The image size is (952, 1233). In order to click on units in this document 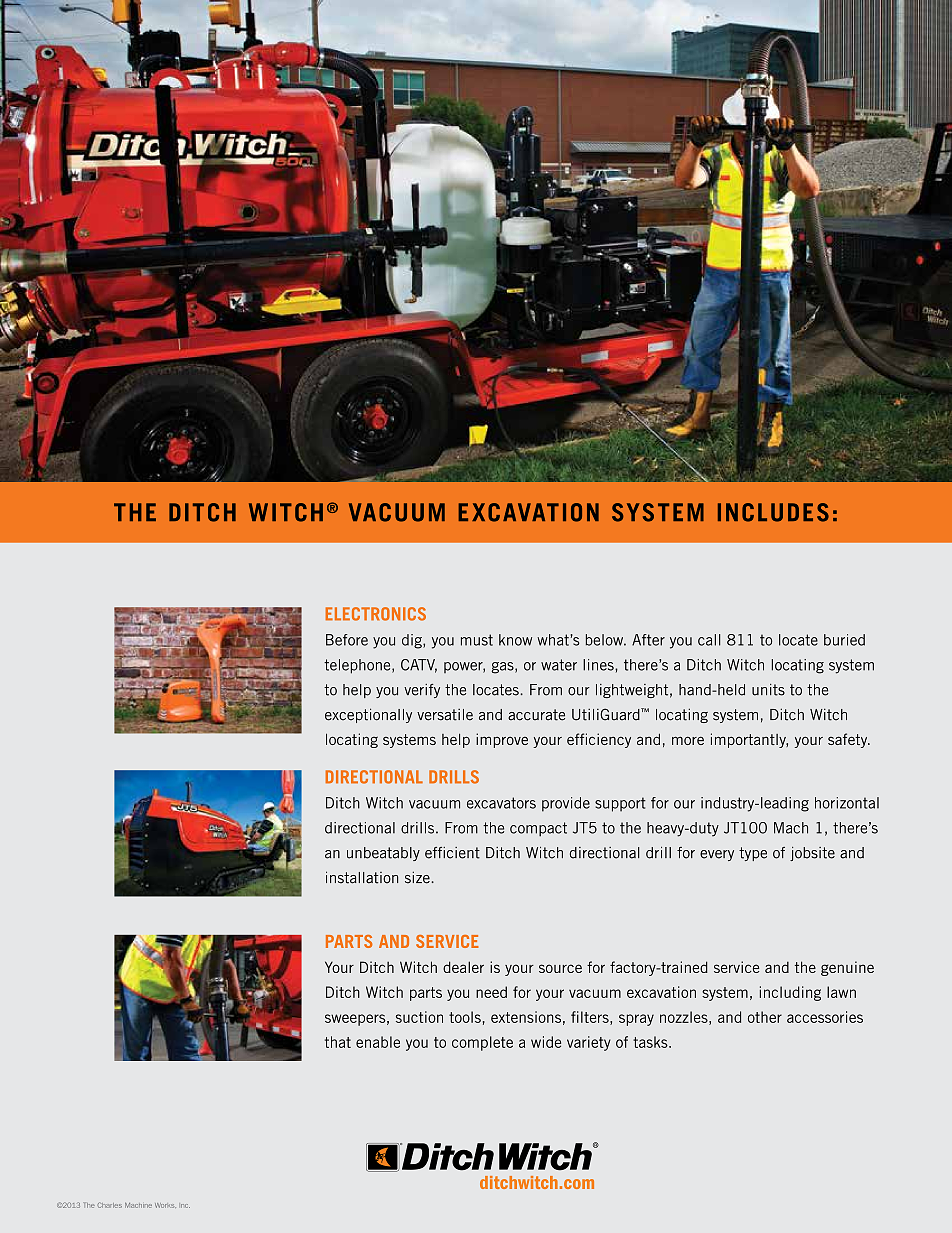, I will do `click(768, 690)`.
